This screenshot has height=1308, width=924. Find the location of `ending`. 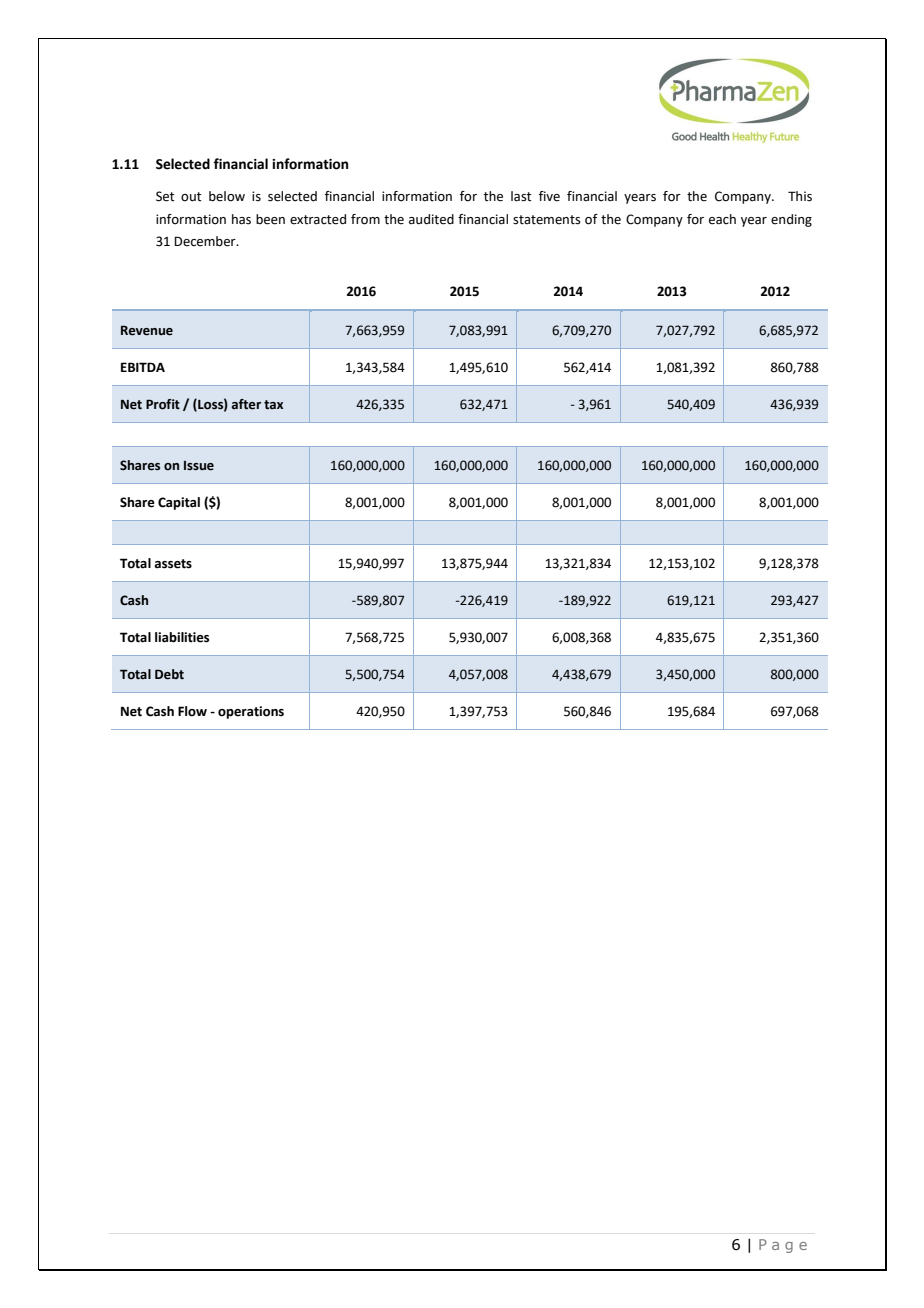

ending is located at coordinates (791, 220).
